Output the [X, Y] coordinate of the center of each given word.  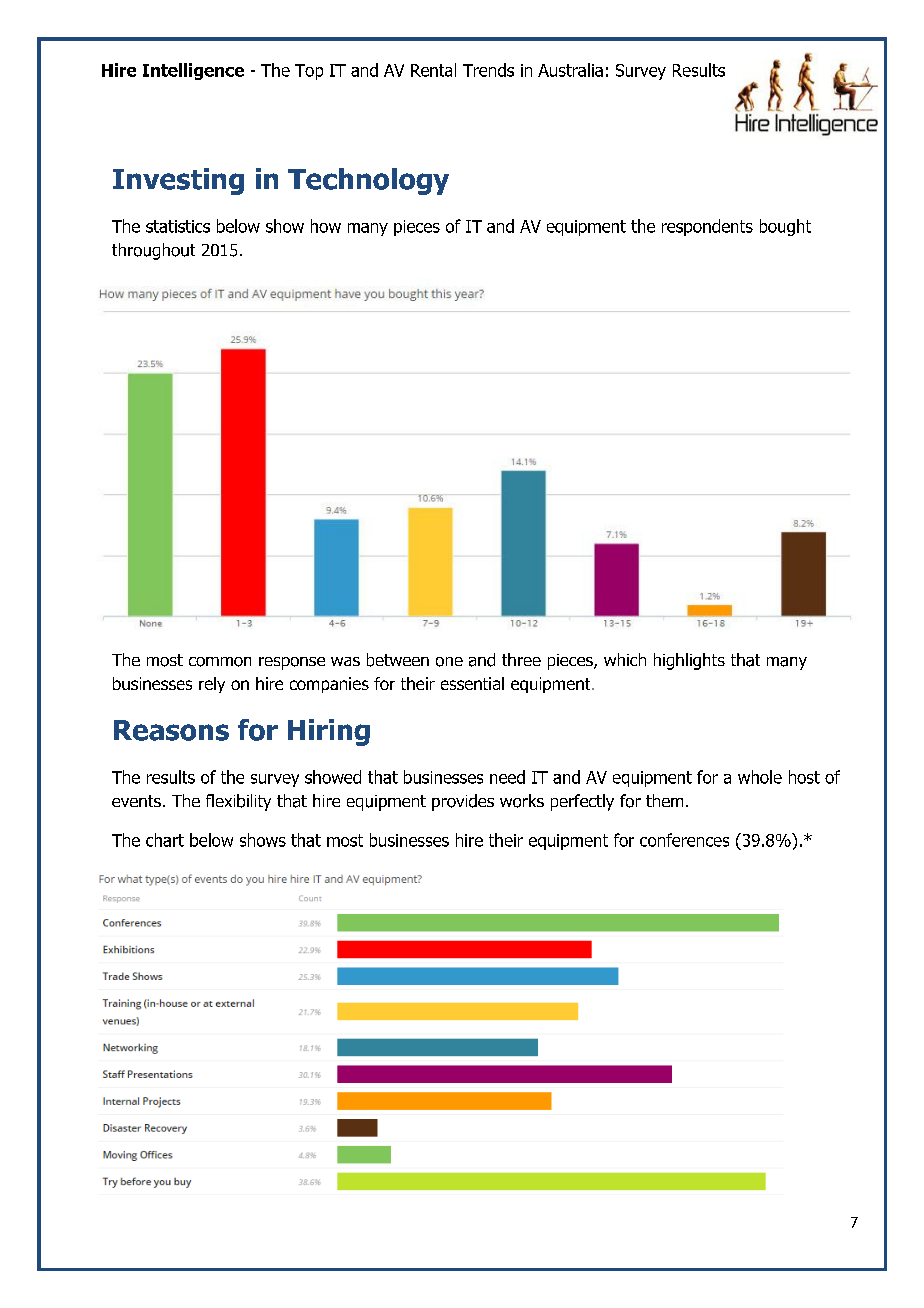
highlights [689, 661]
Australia [570, 70]
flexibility [238, 802]
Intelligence [193, 71]
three [521, 659]
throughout [153, 251]
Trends [488, 70]
